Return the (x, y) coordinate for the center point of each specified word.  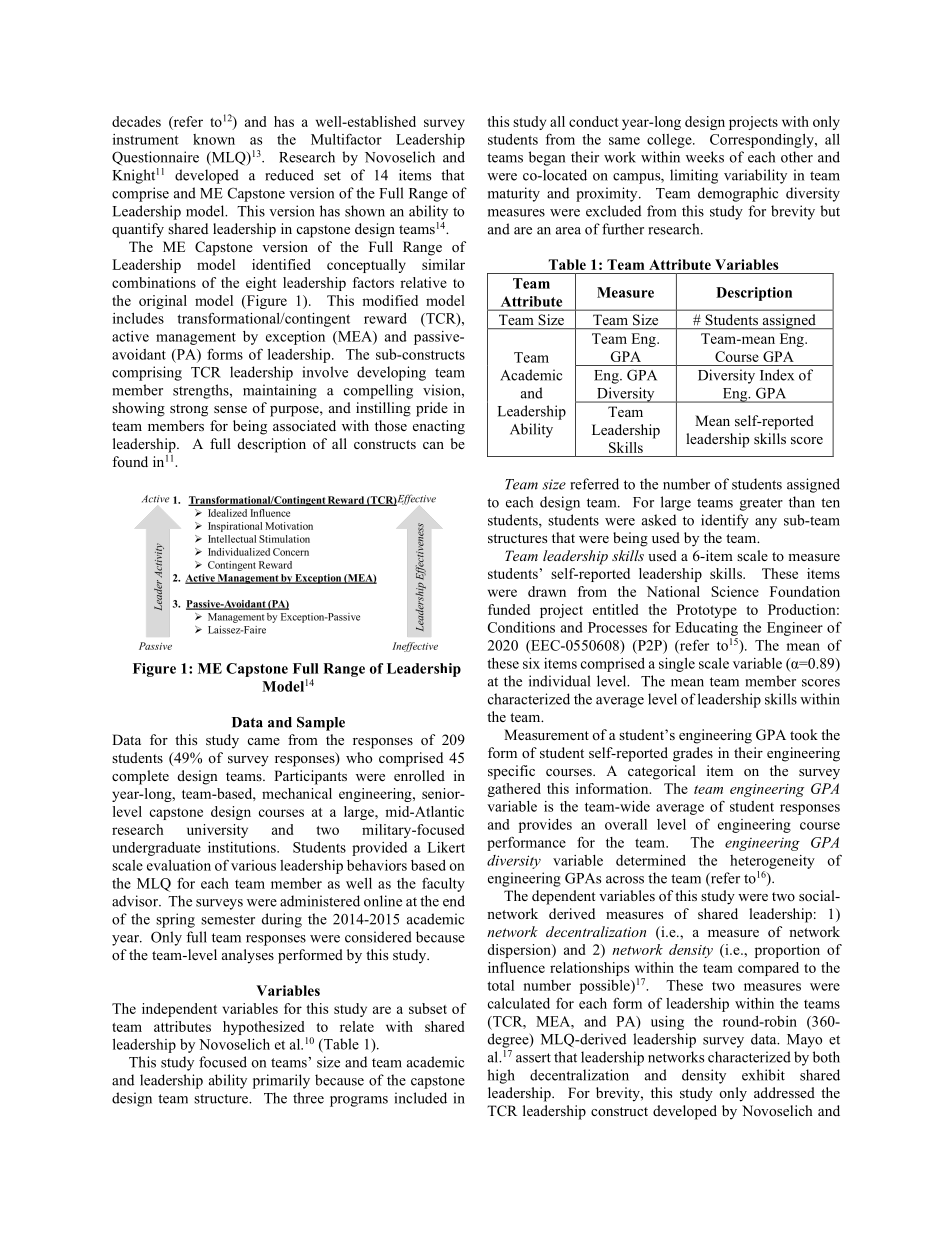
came (264, 741)
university (217, 831)
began (547, 158)
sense (230, 409)
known (214, 139)
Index (777, 375)
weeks (705, 157)
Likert (446, 847)
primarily (281, 1081)
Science (735, 591)
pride (432, 409)
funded (509, 609)
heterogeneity (772, 862)
